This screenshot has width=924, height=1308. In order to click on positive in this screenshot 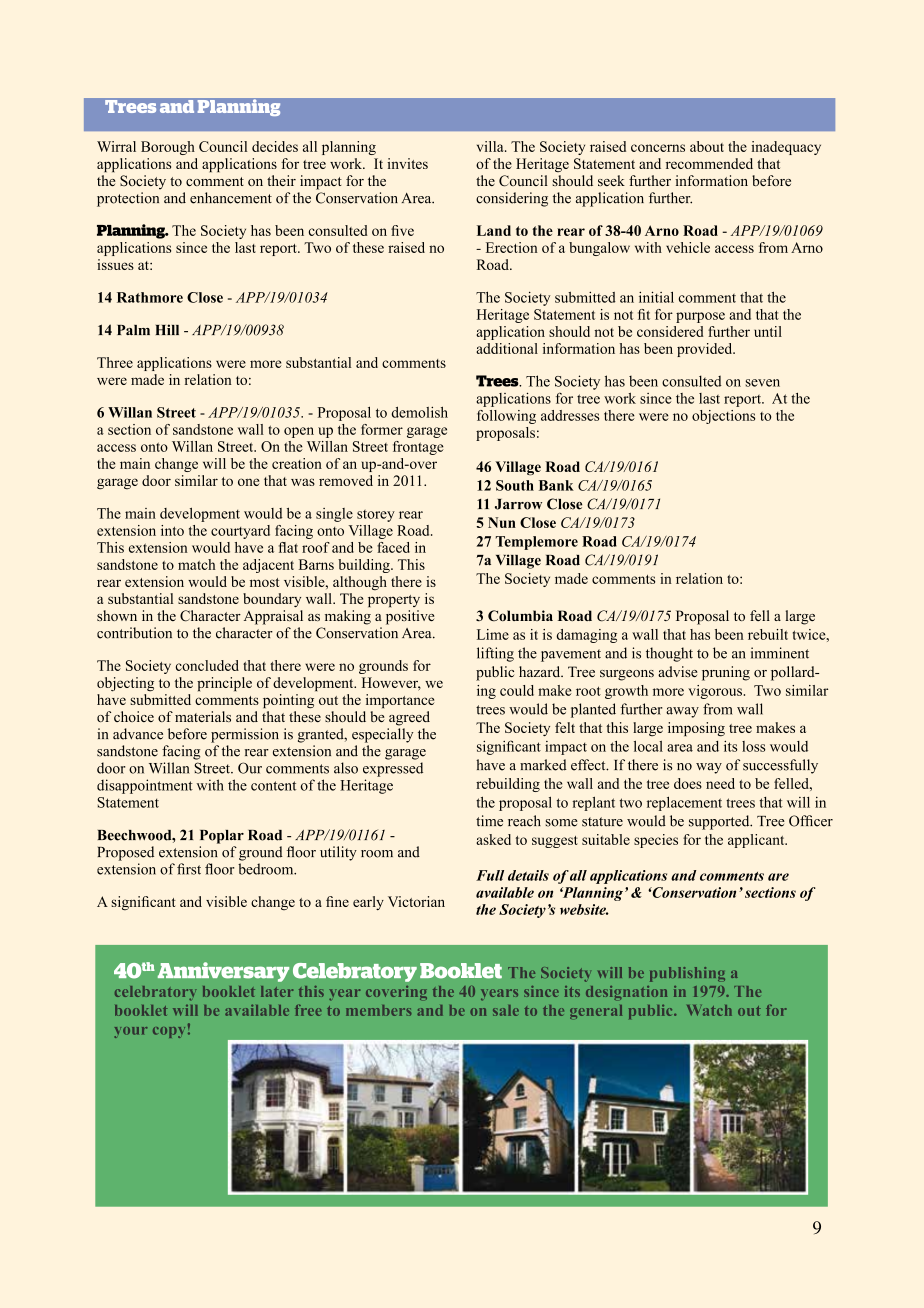, I will do `click(410, 617)`.
